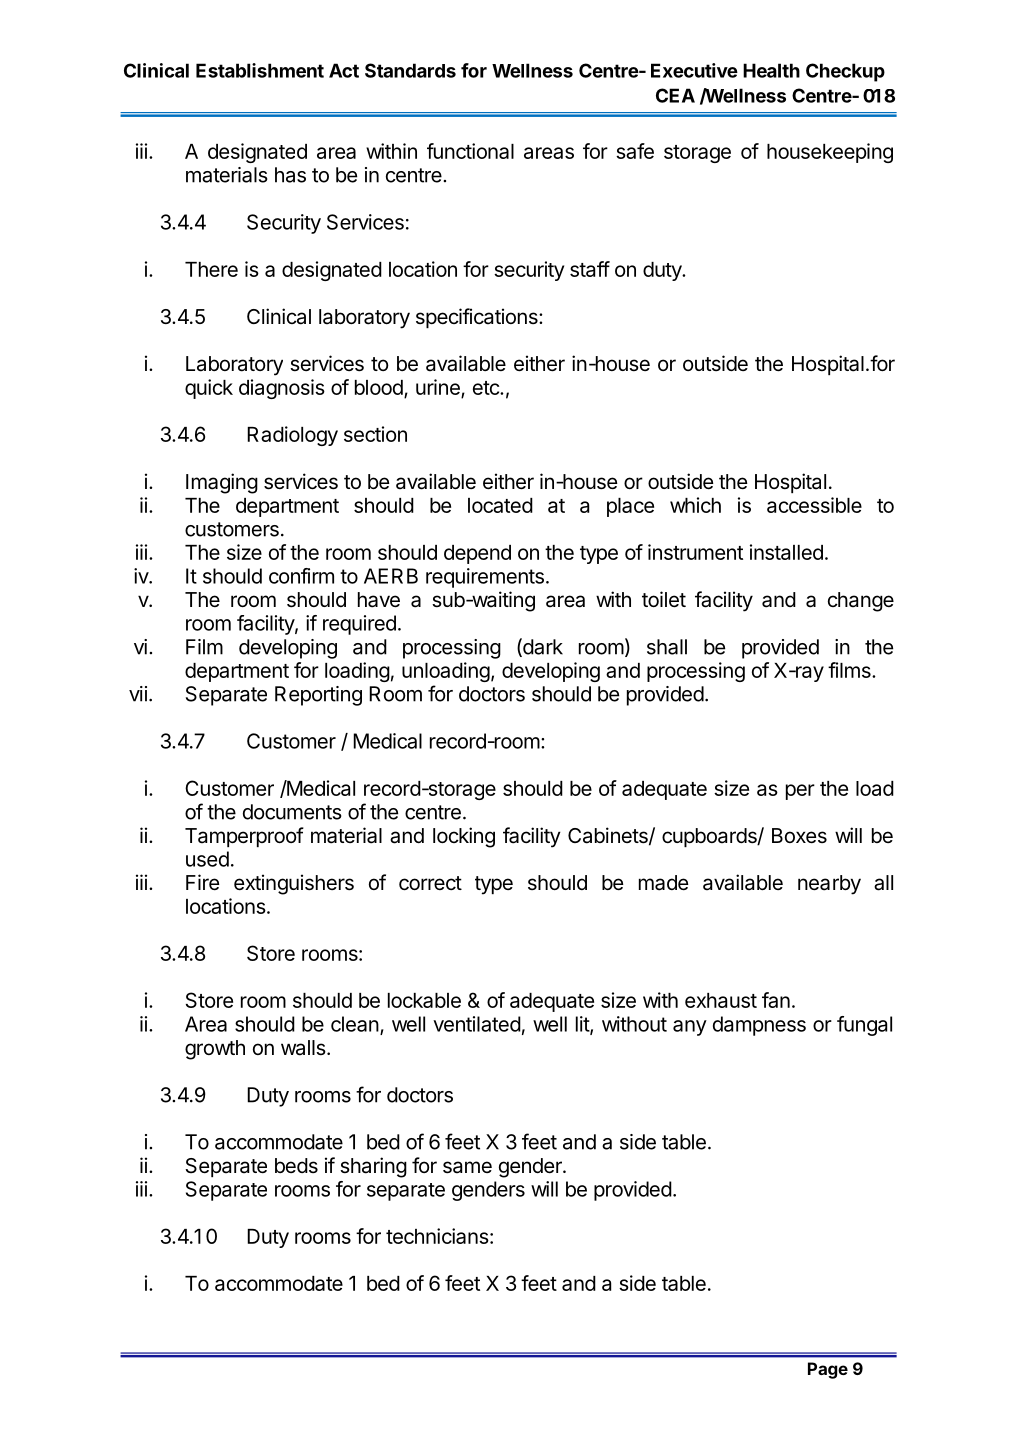 The image size is (1017, 1439). I want to click on Establishment, so click(260, 70).
